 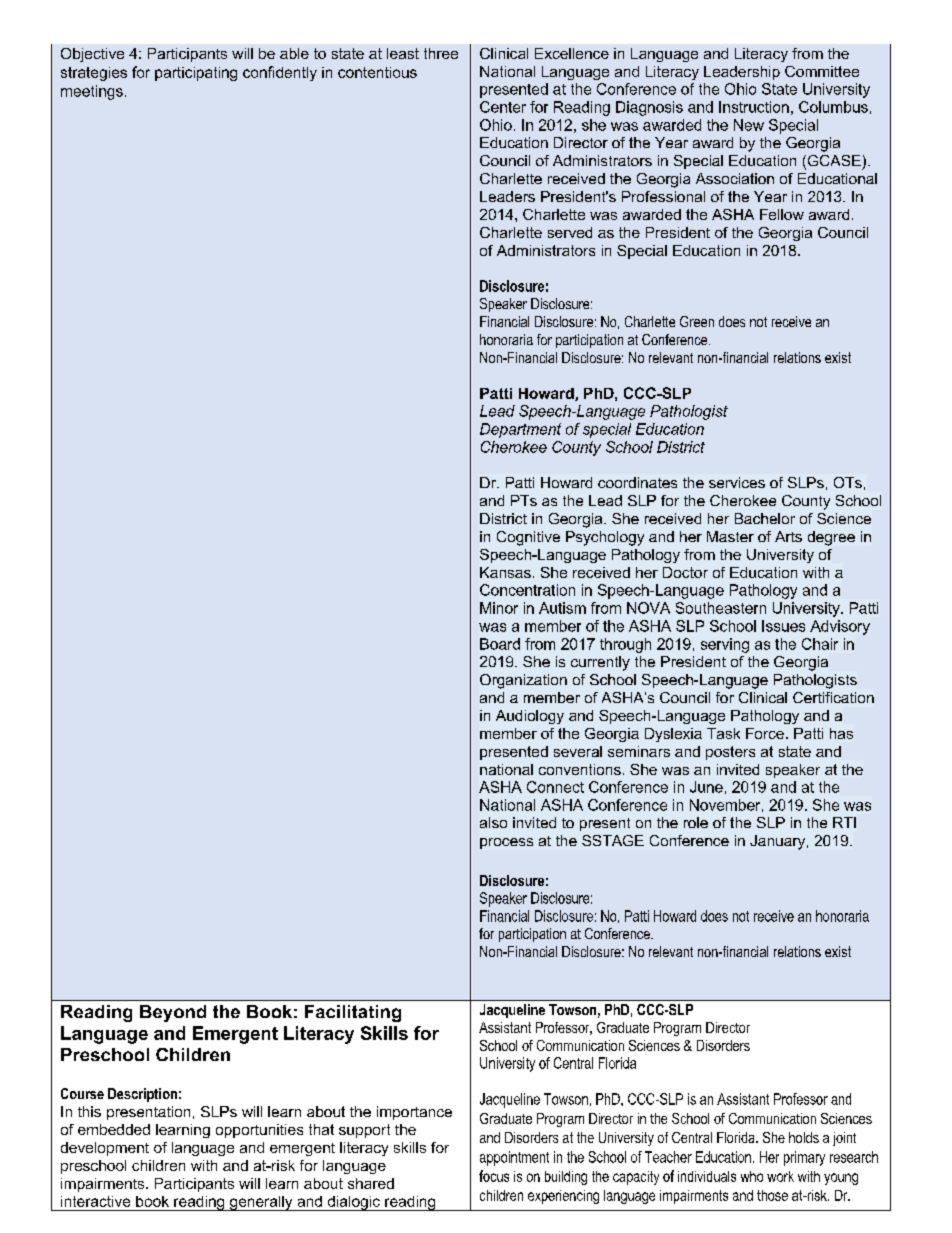 What do you see at coordinates (105, 1149) in the page?
I see `development` at bounding box center [105, 1149].
